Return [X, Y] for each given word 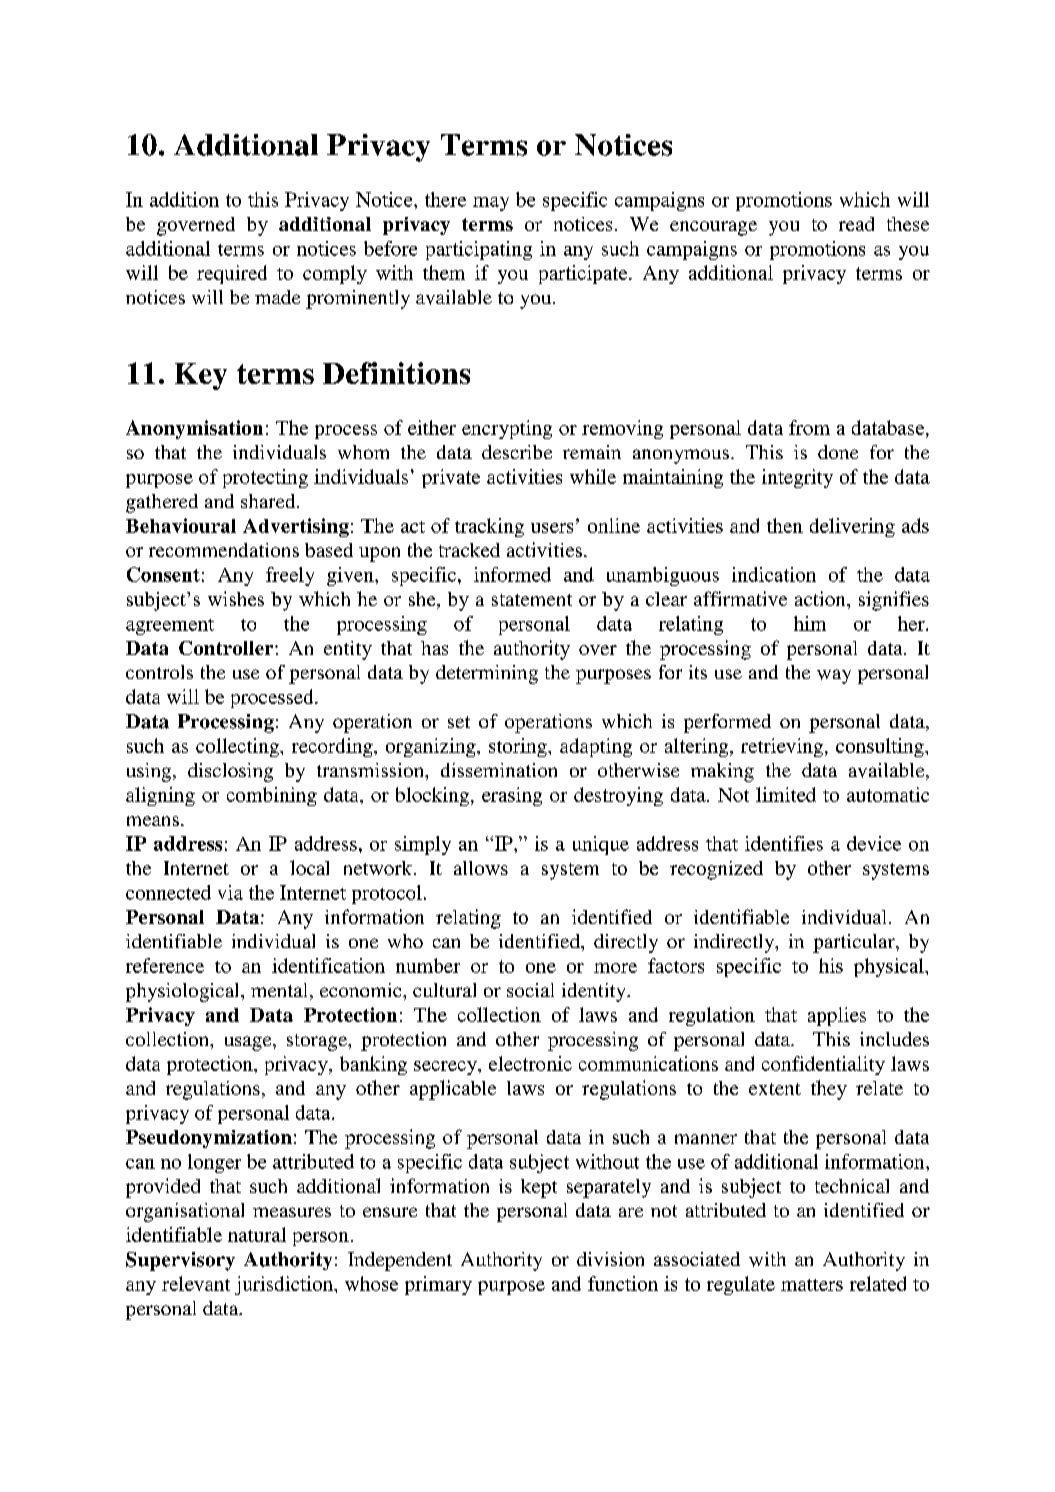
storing [519, 747]
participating [479, 250]
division [610, 1259]
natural [257, 1234]
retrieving [782, 747]
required [232, 274]
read [856, 224]
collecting [238, 747]
